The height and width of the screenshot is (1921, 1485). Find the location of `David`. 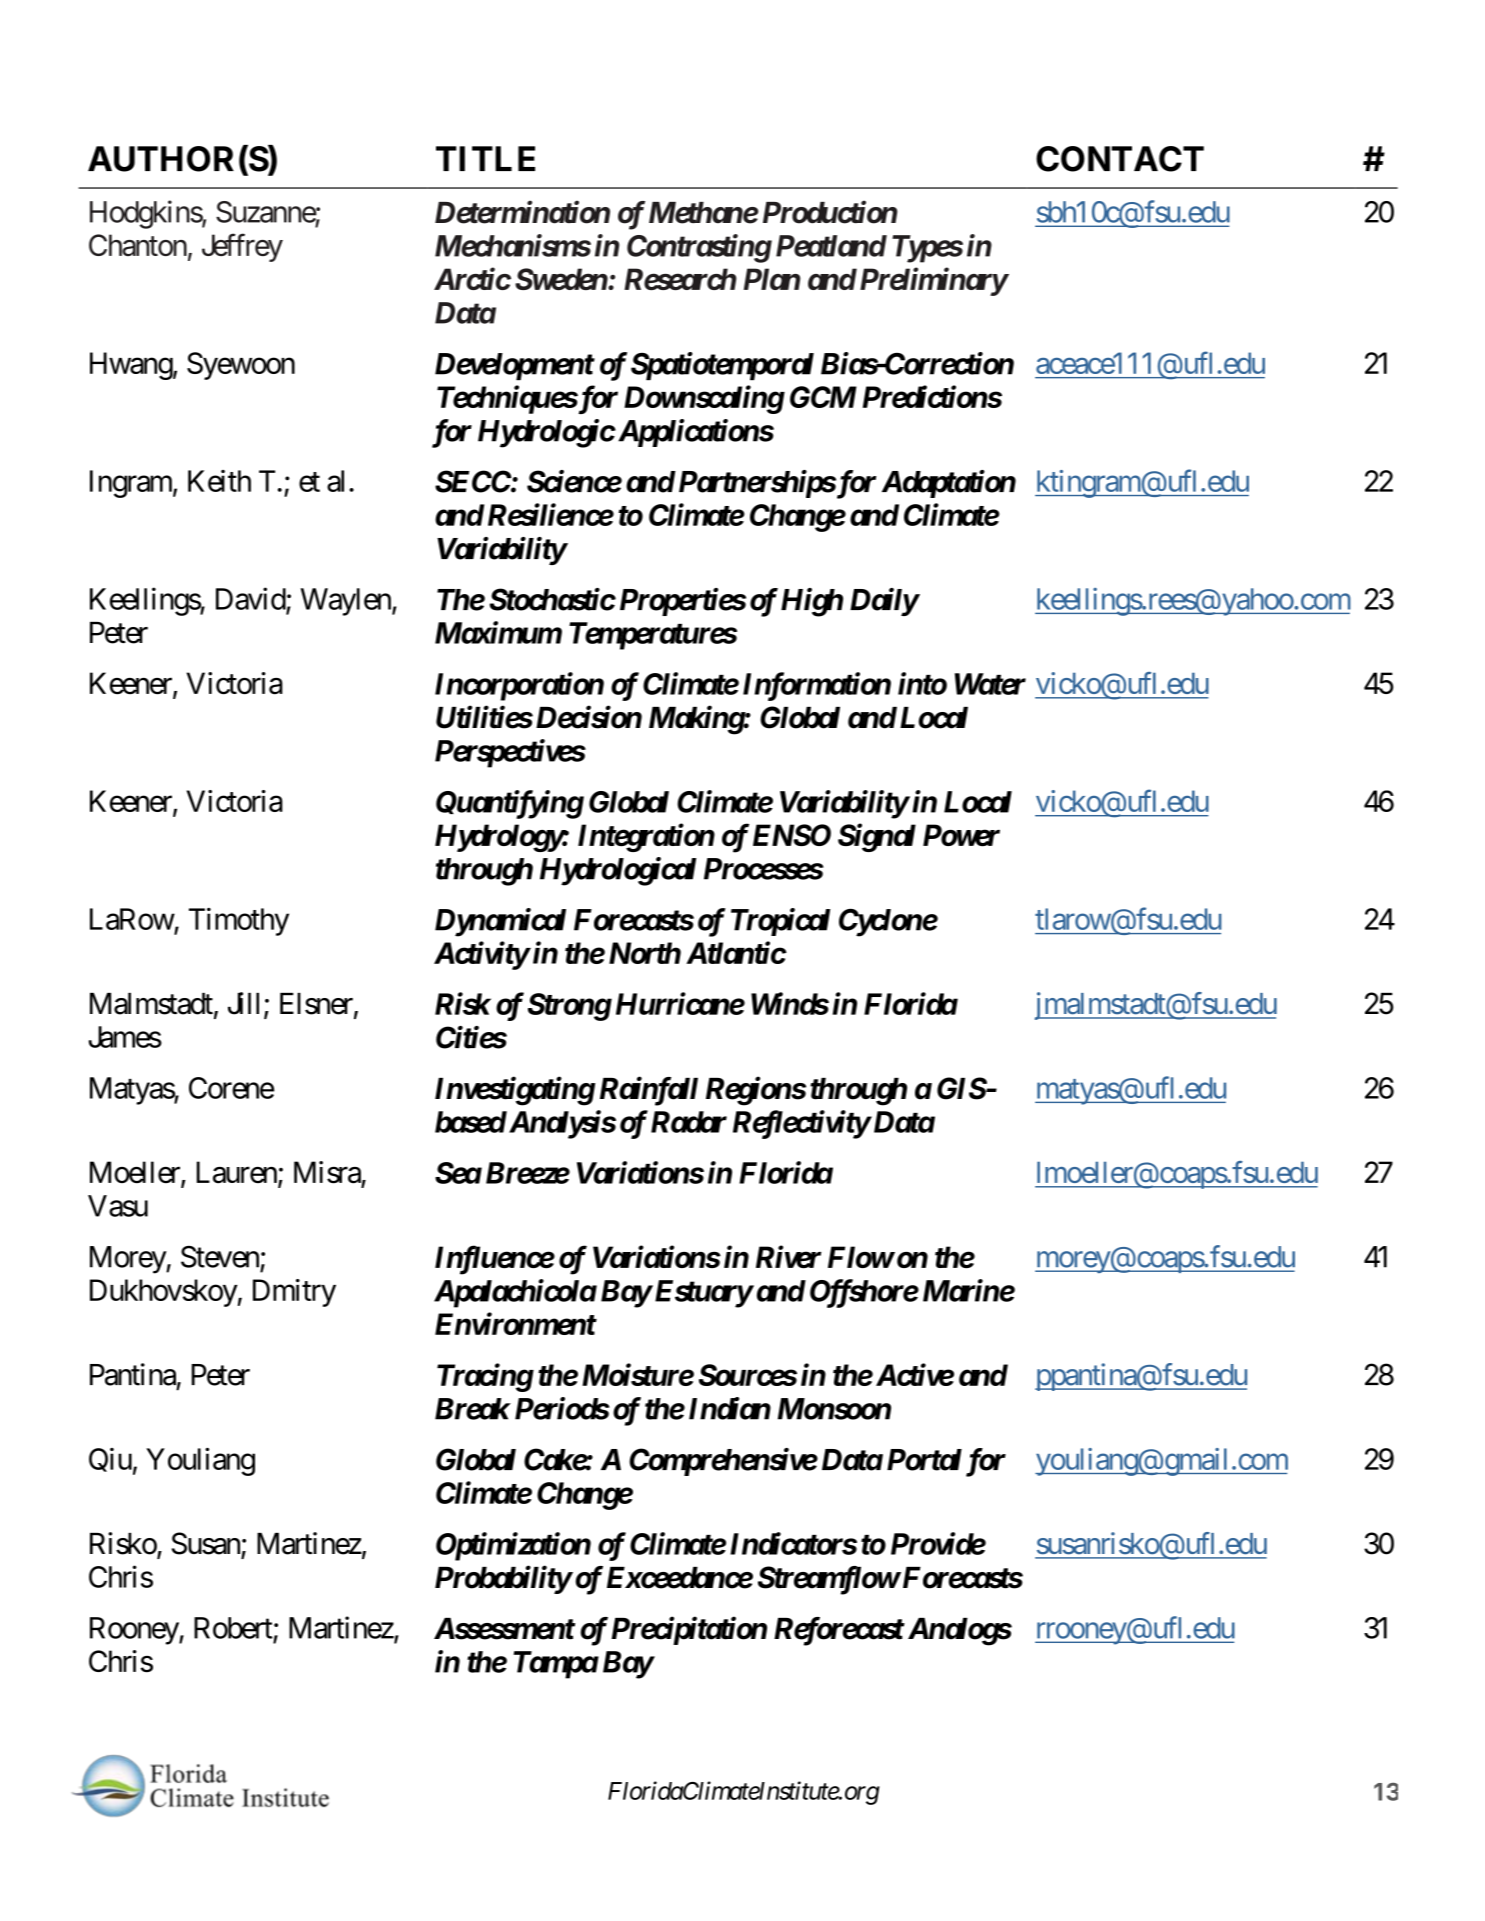

David is located at coordinates (251, 599).
